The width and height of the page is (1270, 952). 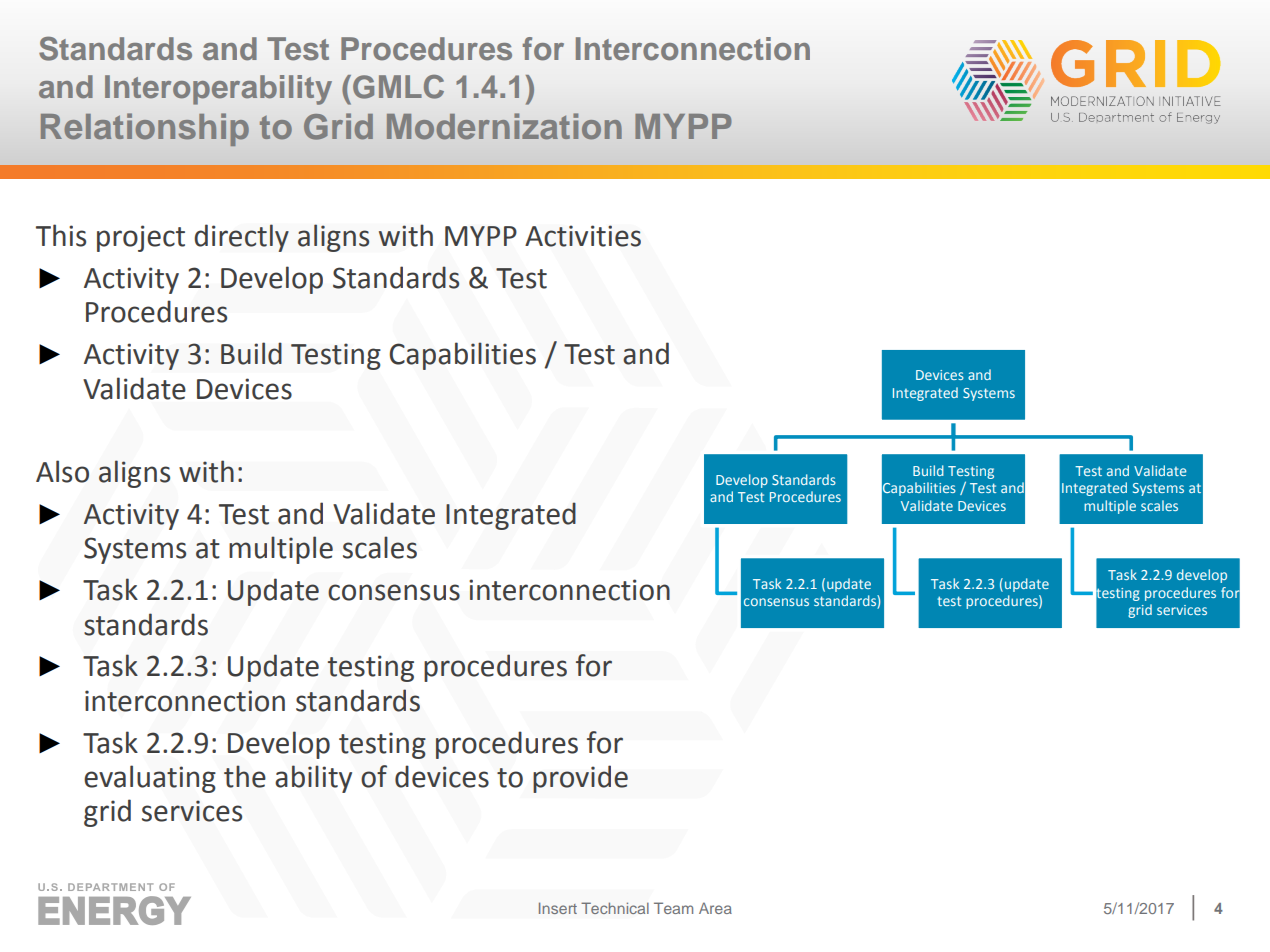 What do you see at coordinates (504, 126) in the page?
I see `Modernization` at bounding box center [504, 126].
